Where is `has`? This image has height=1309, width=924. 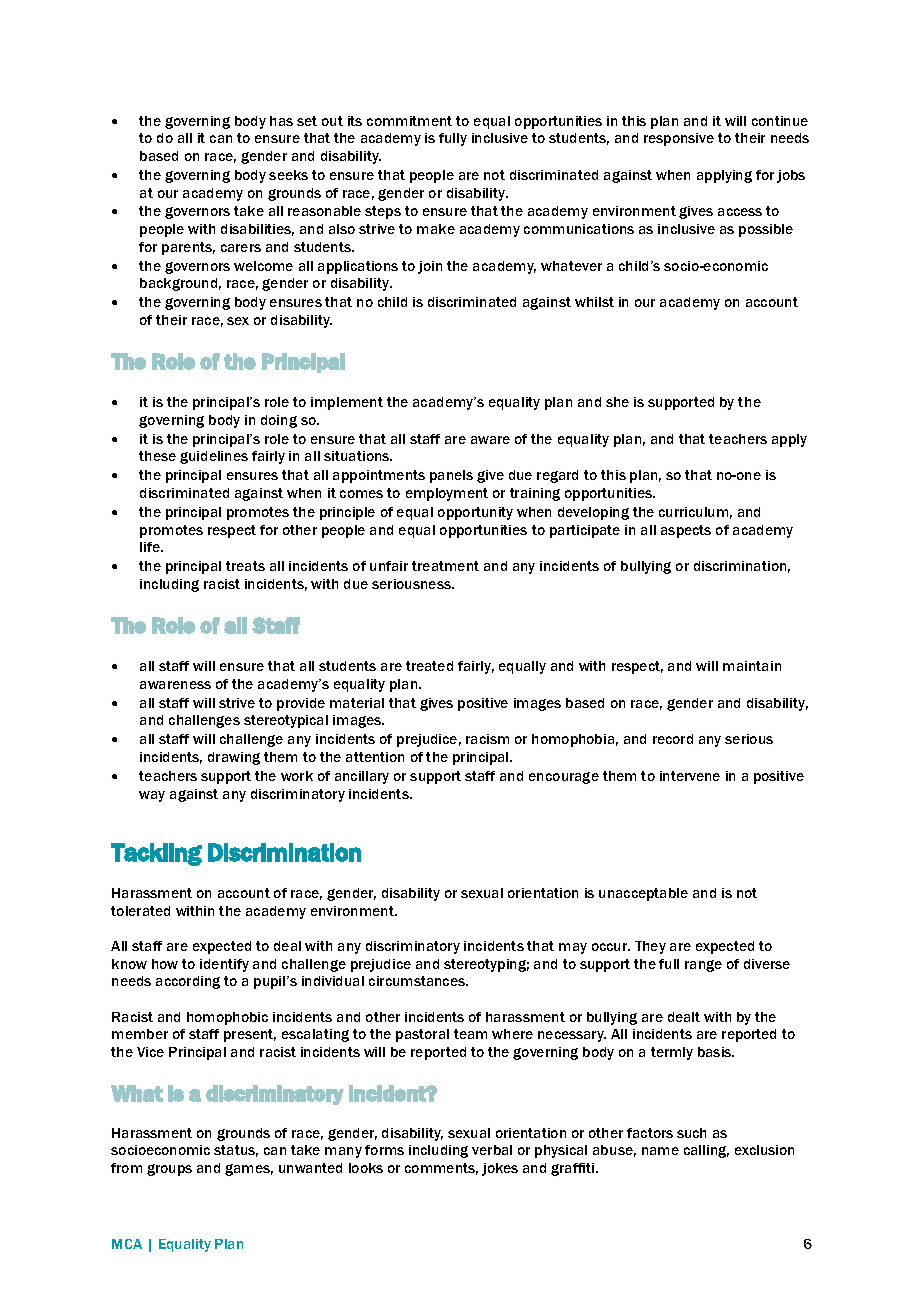 has is located at coordinates (281, 121).
